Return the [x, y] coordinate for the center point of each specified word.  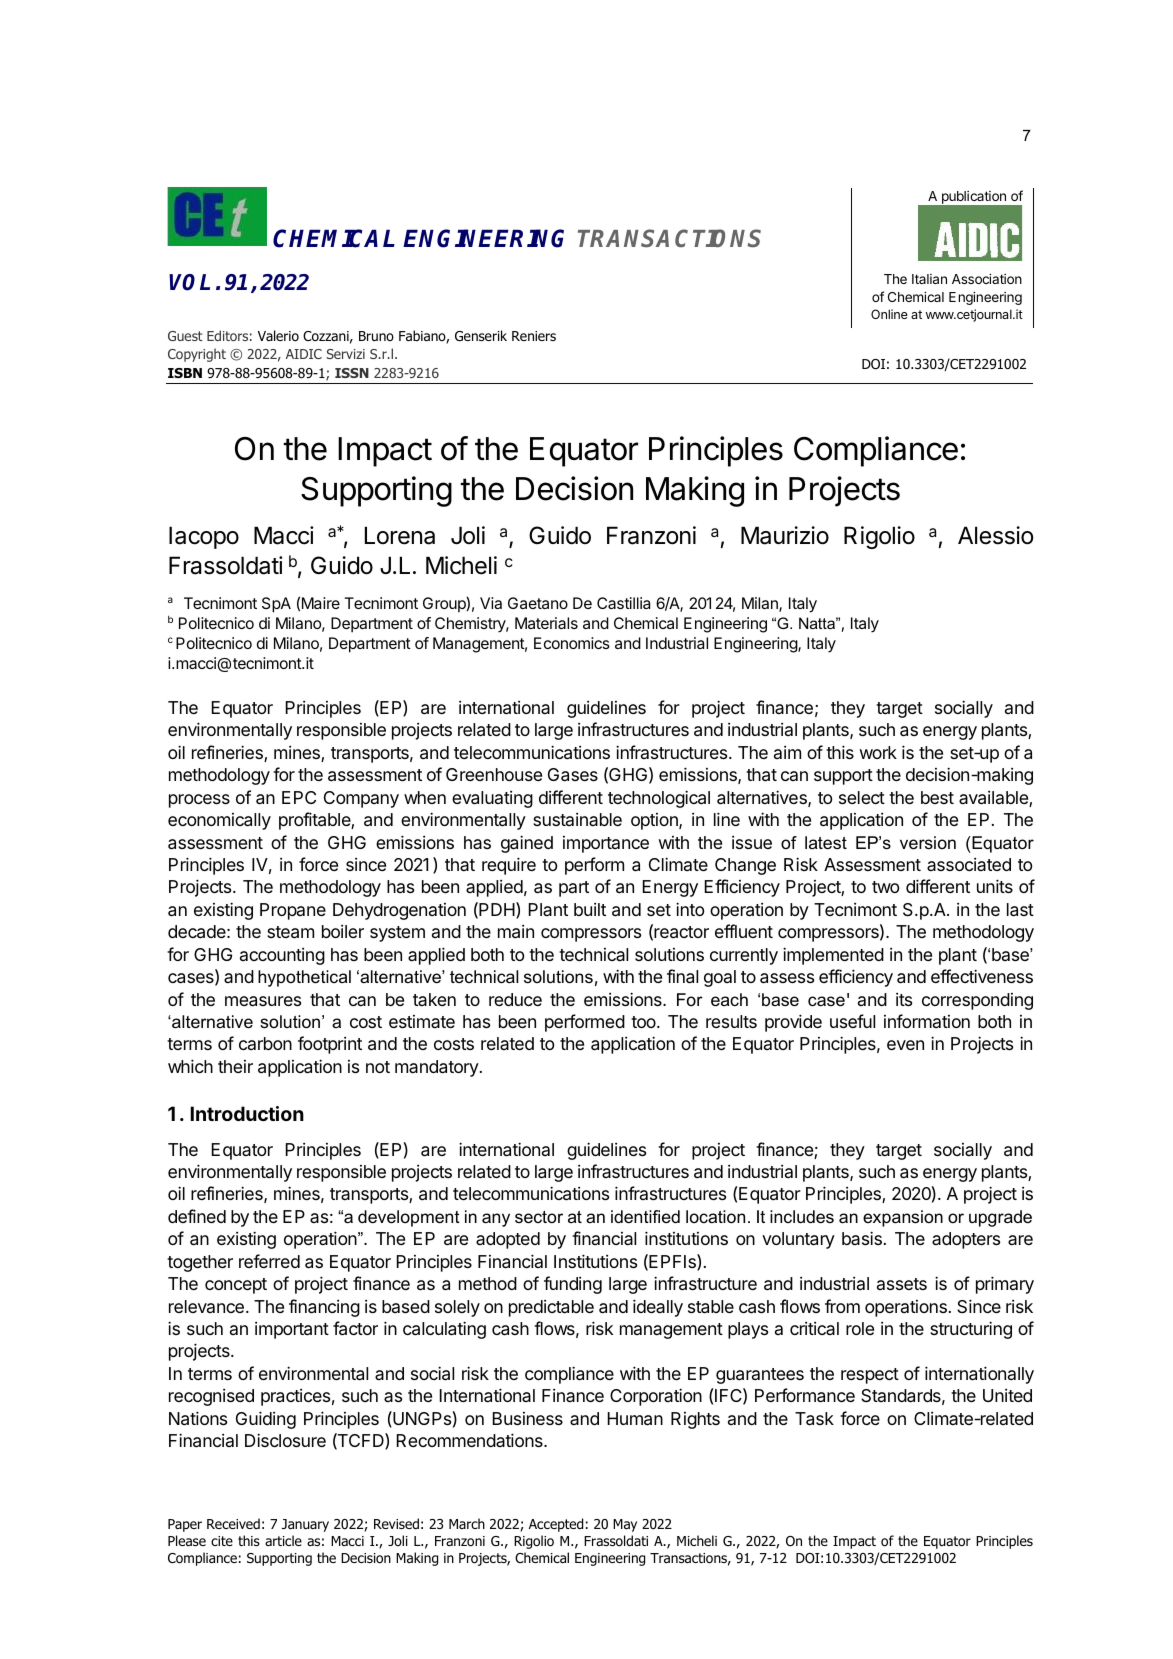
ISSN [352, 373]
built [590, 909]
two [885, 887]
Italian [929, 279]
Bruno [376, 336]
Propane [293, 911]
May [625, 1525]
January [305, 1525]
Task [814, 1419]
